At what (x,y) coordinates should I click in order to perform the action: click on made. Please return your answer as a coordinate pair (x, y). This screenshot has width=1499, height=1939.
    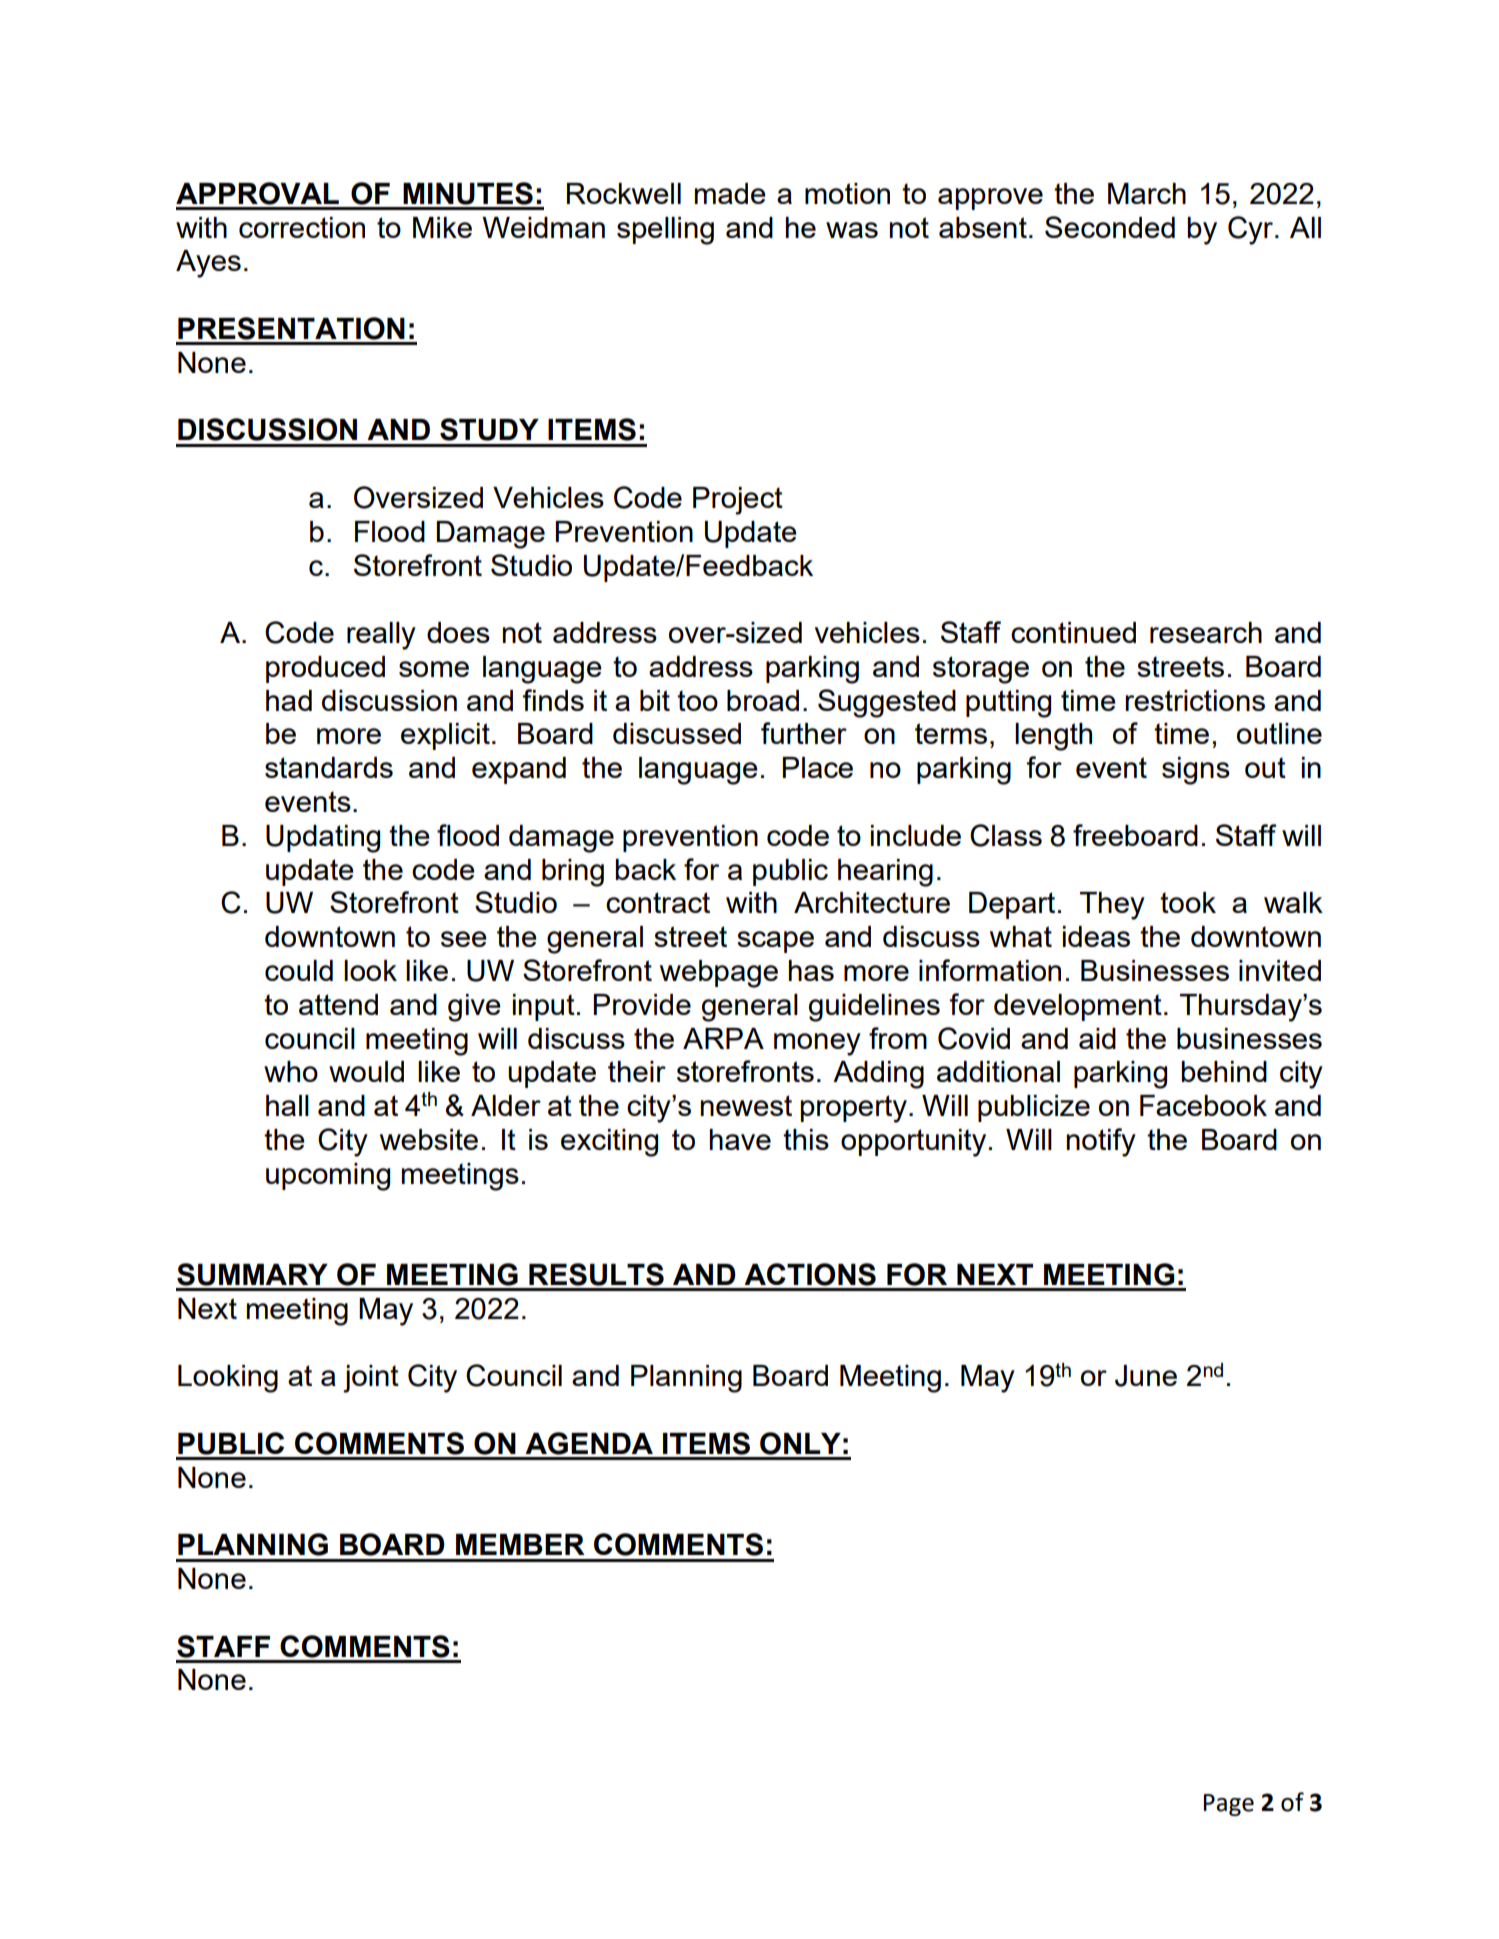
    Looking at the image, I should click on (730, 193).
